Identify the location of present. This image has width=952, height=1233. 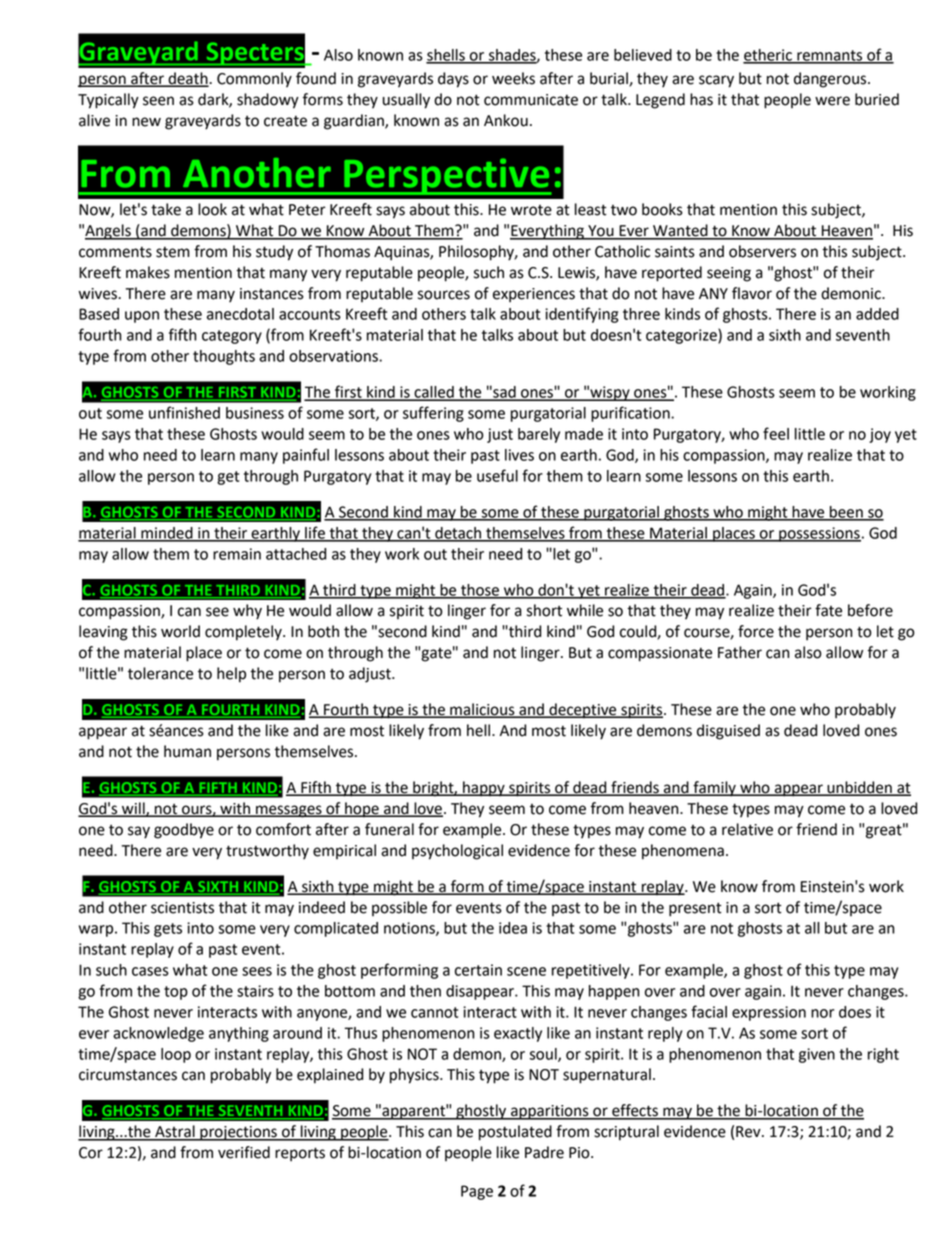
(695, 909).
